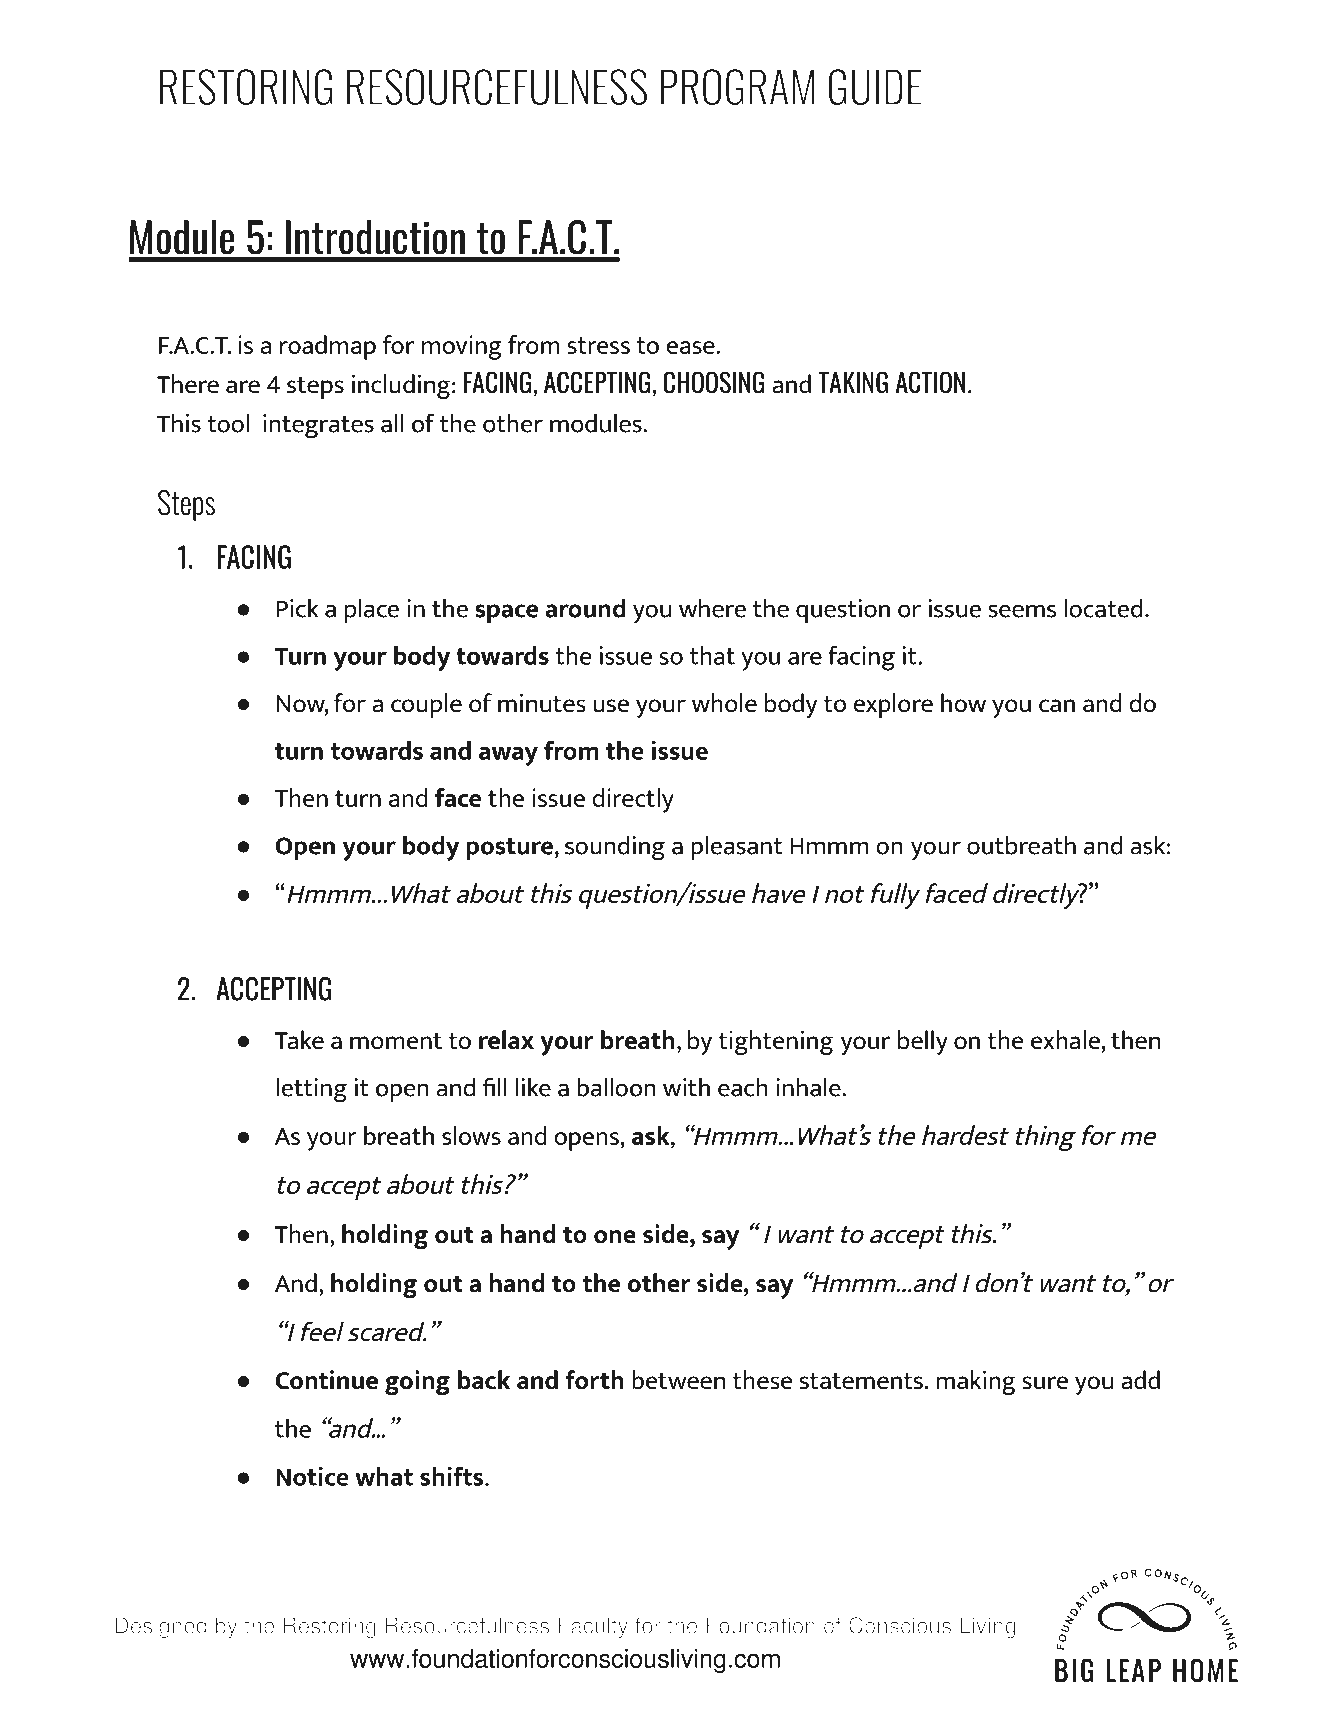 The width and height of the screenshot is (1335, 1727). I want to click on PROGRAM, so click(737, 87).
